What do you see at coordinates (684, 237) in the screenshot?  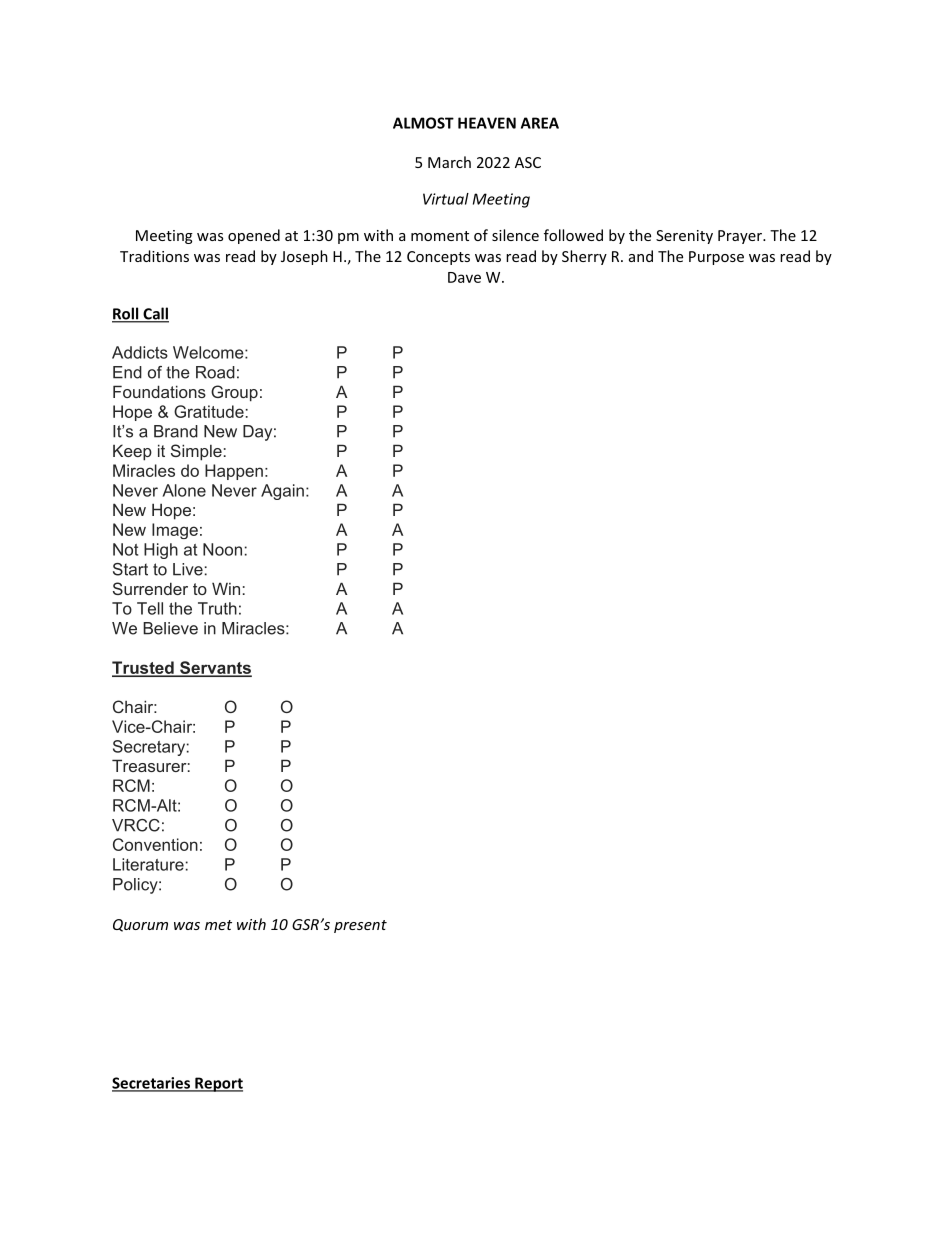 I see `Serenity` at bounding box center [684, 237].
